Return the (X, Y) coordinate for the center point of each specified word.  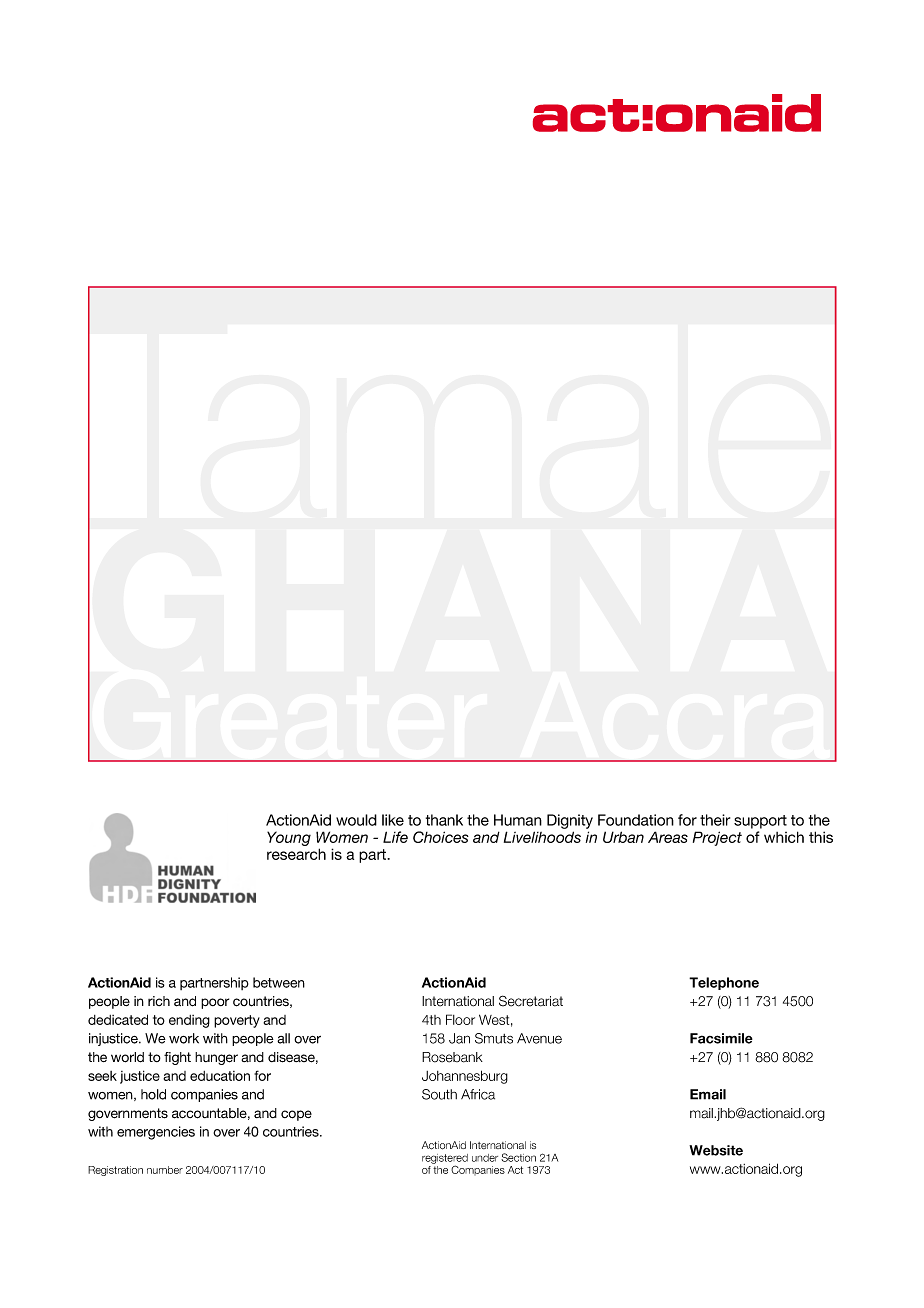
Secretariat (531, 1001)
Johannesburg (465, 1077)
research (296, 854)
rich (159, 1001)
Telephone (724, 983)
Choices (441, 837)
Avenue (539, 1038)
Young (289, 838)
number (165, 1170)
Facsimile (721, 1038)
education (220, 1076)
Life (395, 837)
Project (717, 838)
